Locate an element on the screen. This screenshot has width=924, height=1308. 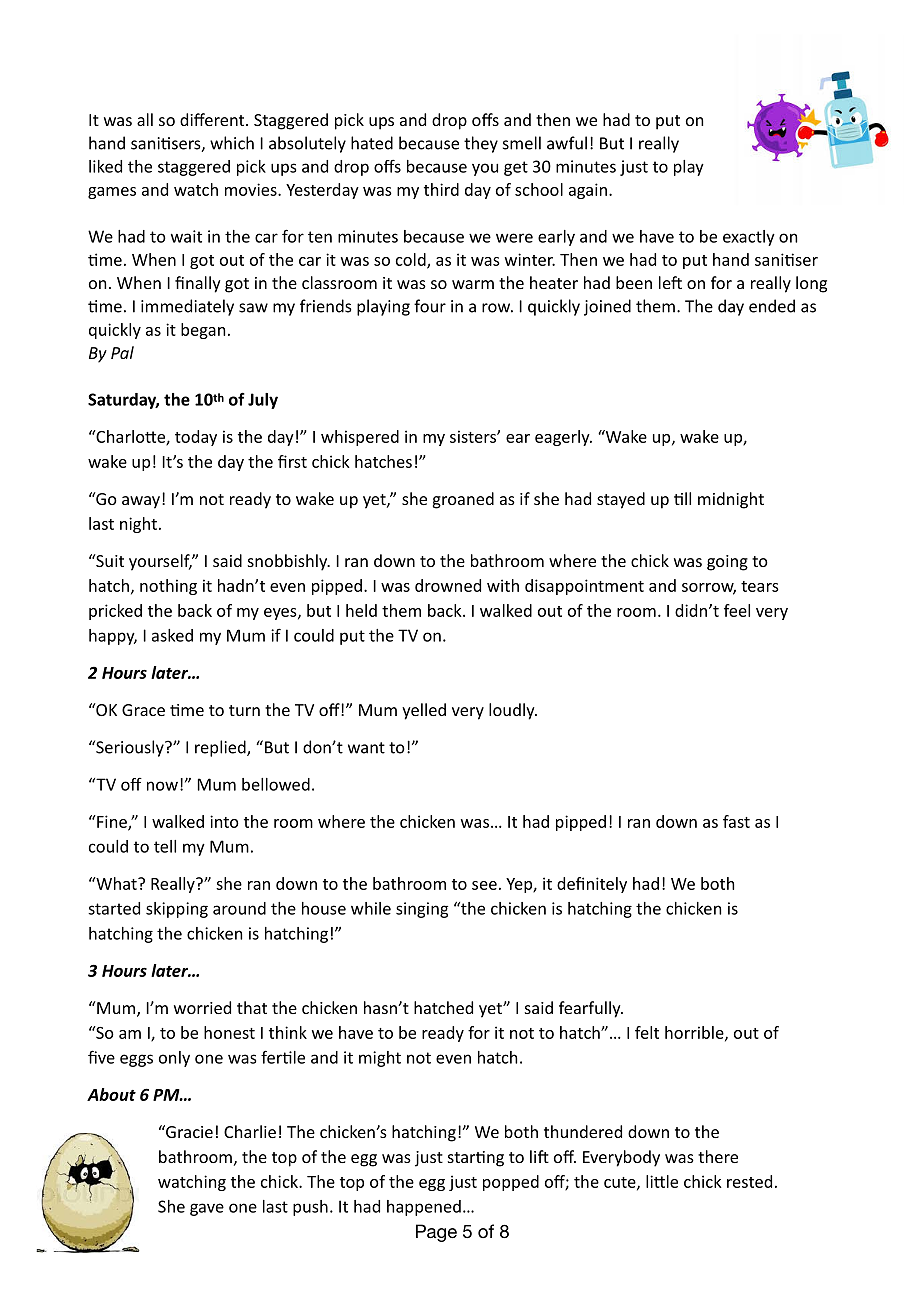
exactly is located at coordinates (749, 238).
